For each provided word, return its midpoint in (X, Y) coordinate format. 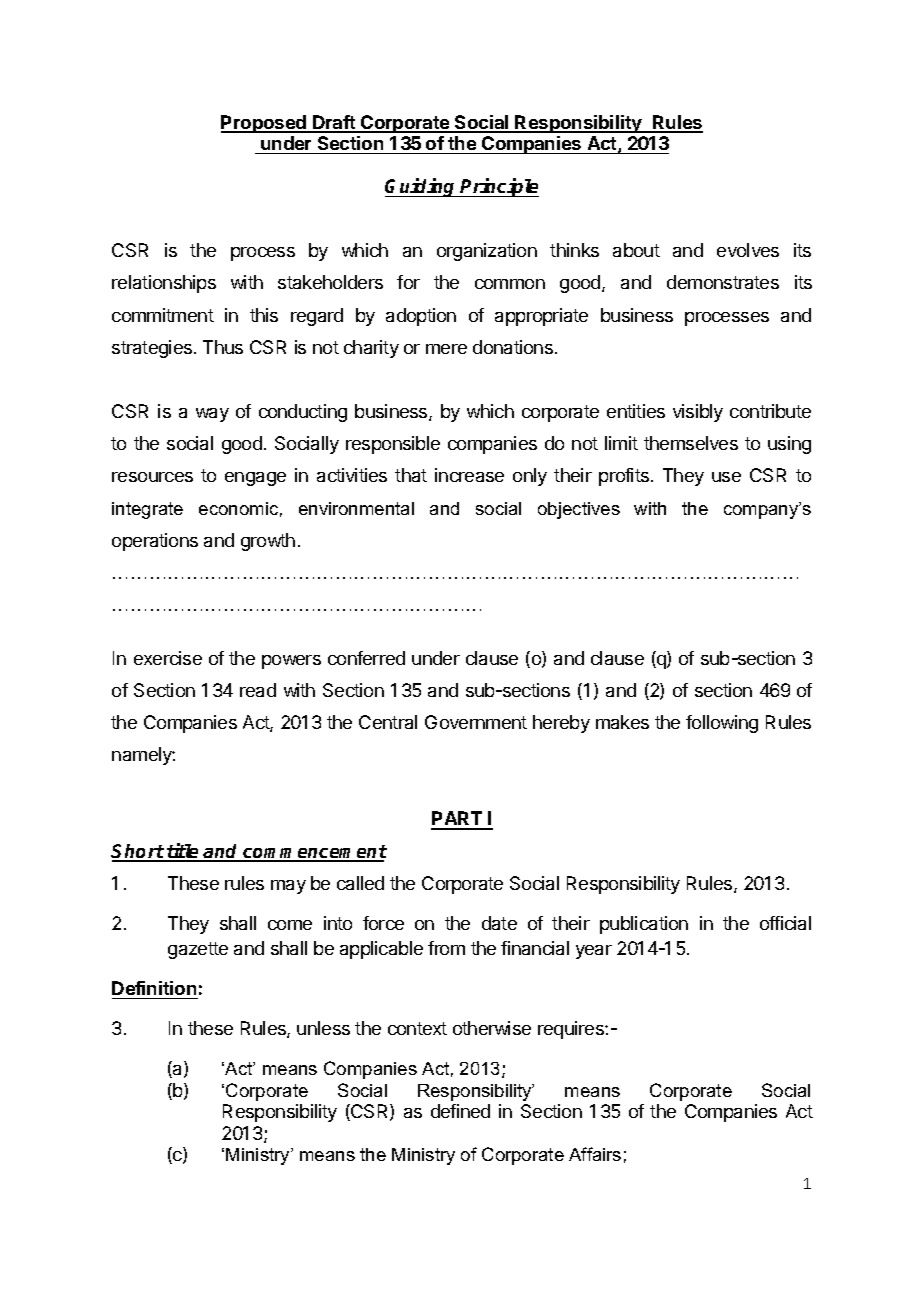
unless (323, 1028)
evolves (748, 250)
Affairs (595, 1154)
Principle (499, 187)
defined (460, 1111)
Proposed (264, 124)
